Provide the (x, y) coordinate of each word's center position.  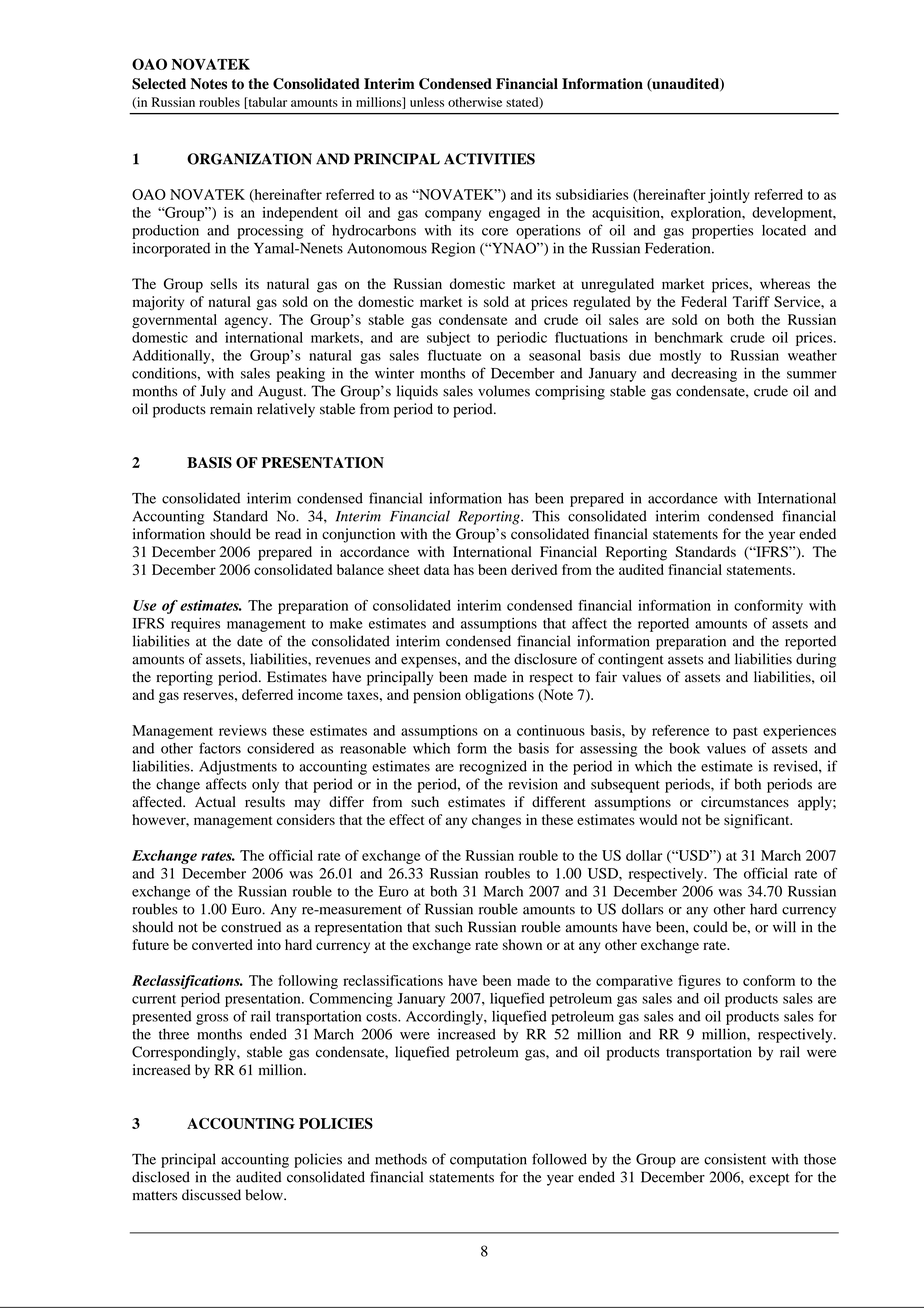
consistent (735, 1159)
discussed (211, 1195)
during (816, 660)
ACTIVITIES (489, 159)
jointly (729, 196)
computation (488, 1160)
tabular (266, 103)
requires (195, 625)
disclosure (545, 659)
